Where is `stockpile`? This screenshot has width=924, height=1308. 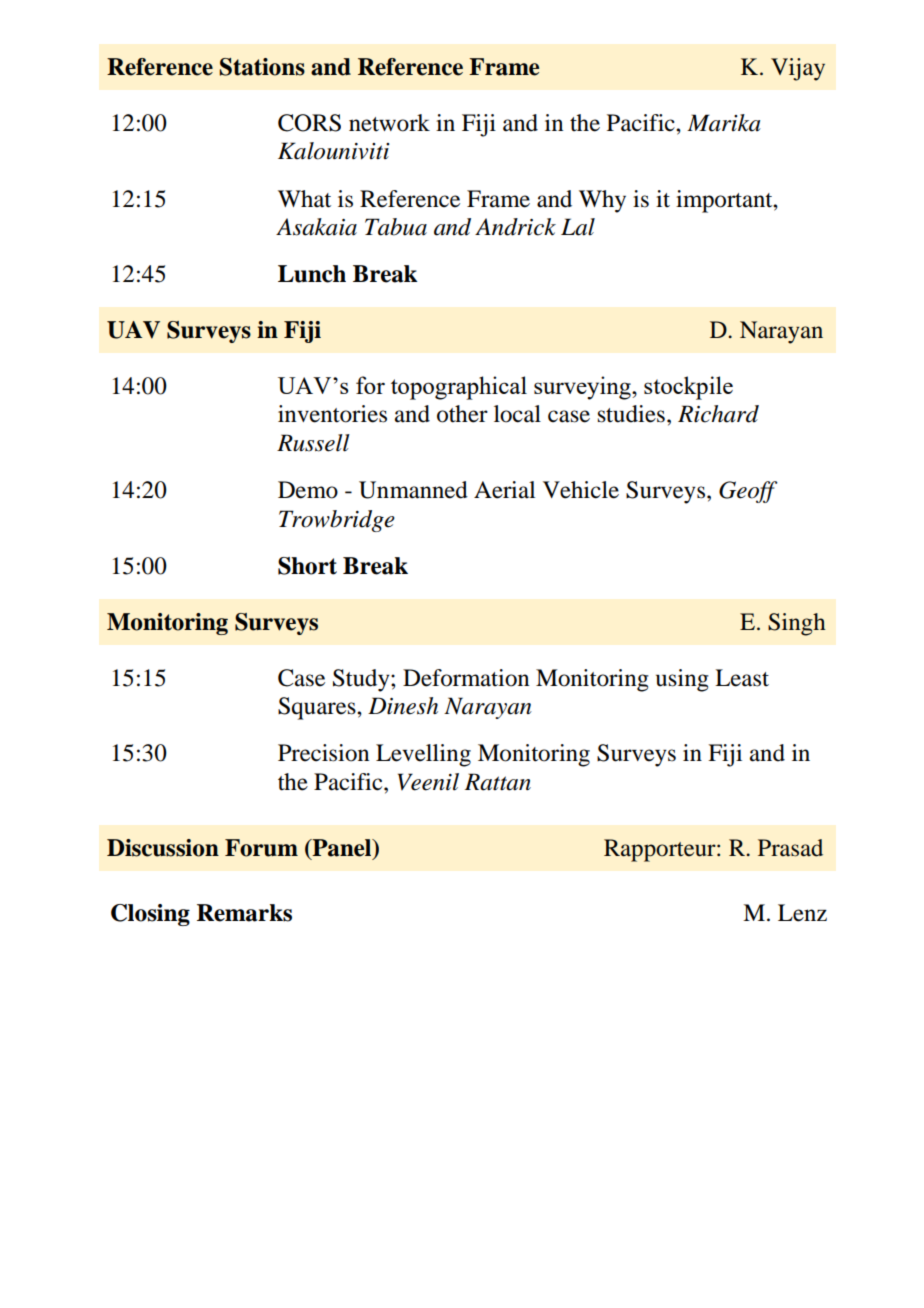
stockpile is located at coordinates (688, 388).
